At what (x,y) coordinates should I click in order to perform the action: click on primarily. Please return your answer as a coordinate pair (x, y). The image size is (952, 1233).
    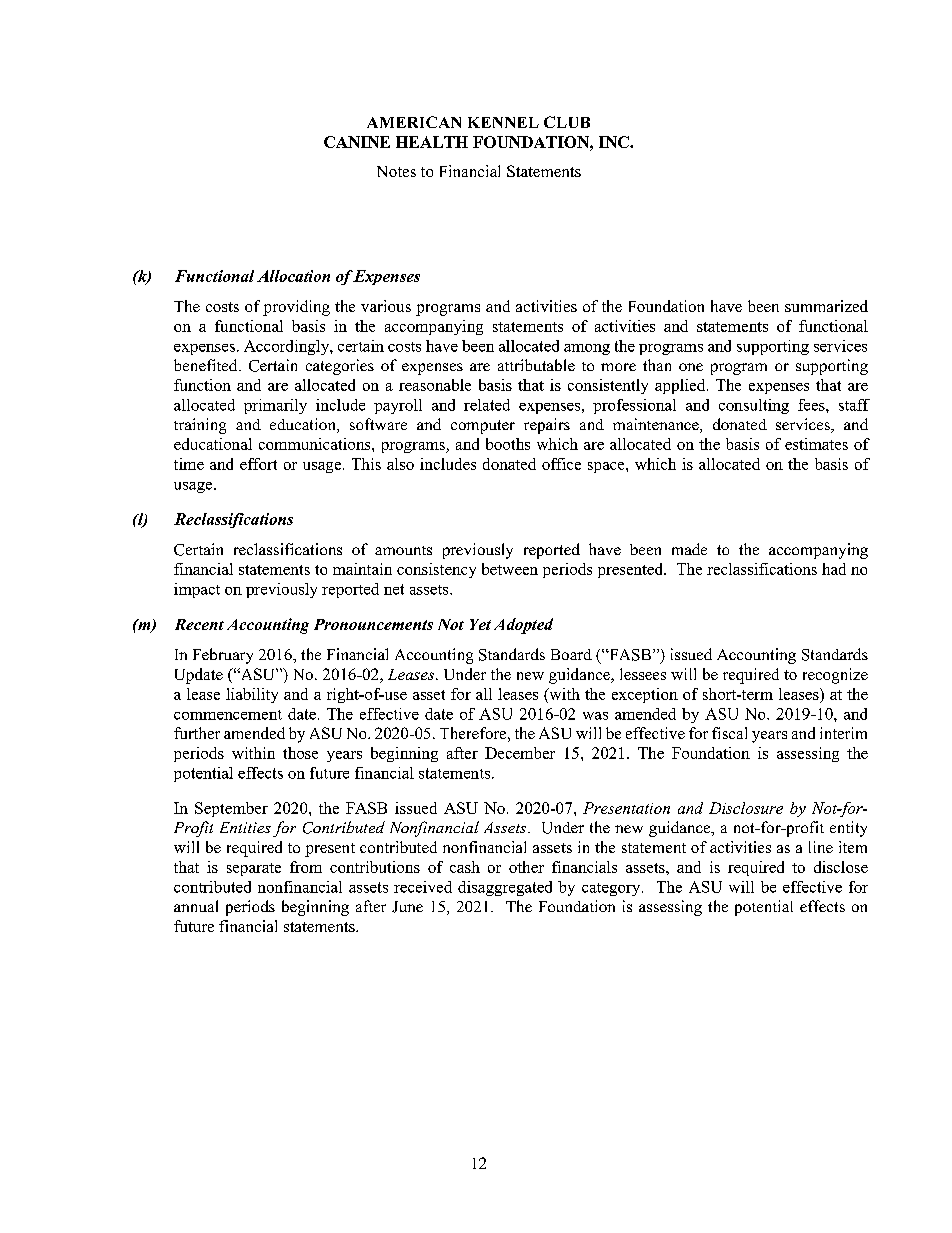
    Looking at the image, I should click on (275, 406).
